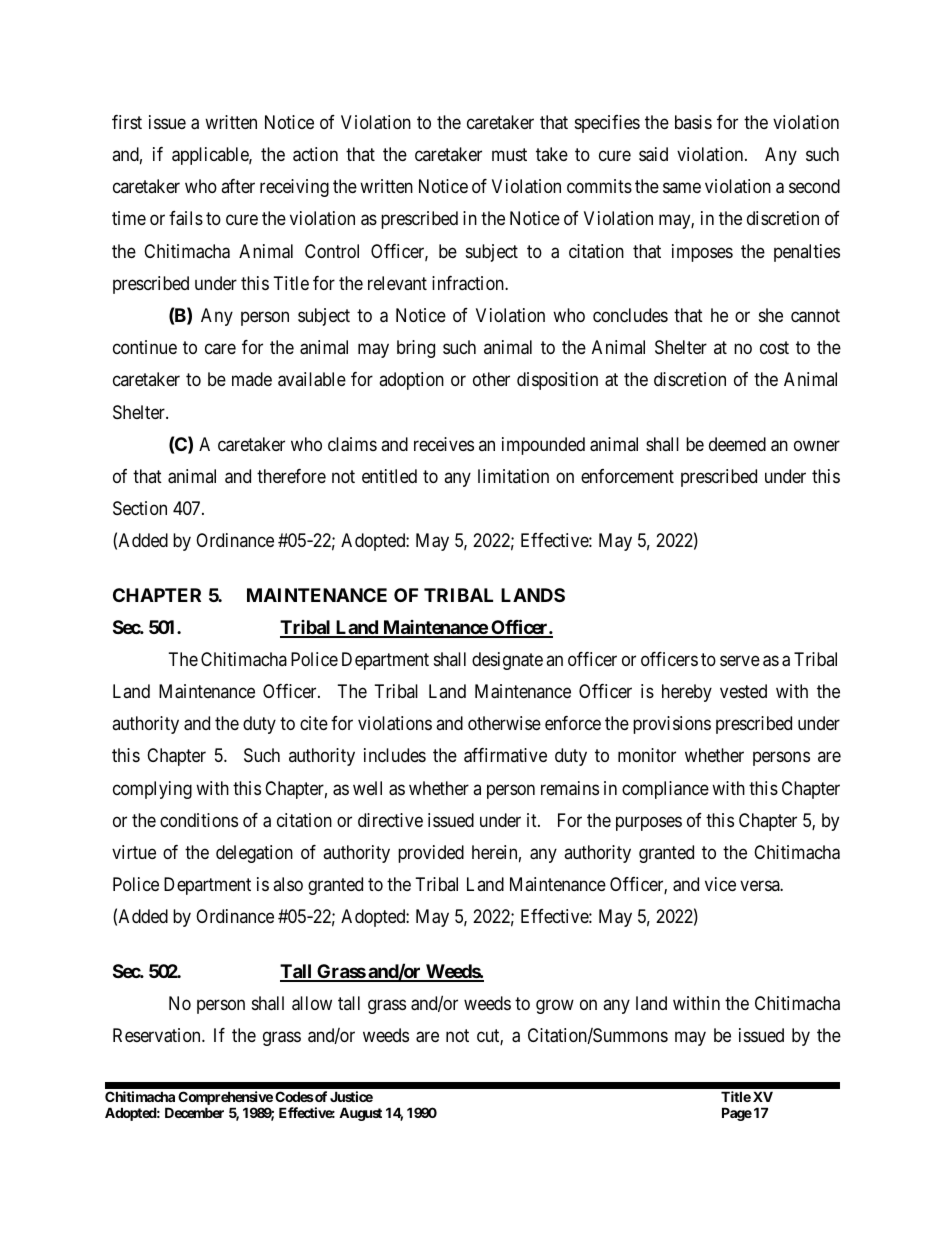  I want to click on affirmative, so click(505, 755).
